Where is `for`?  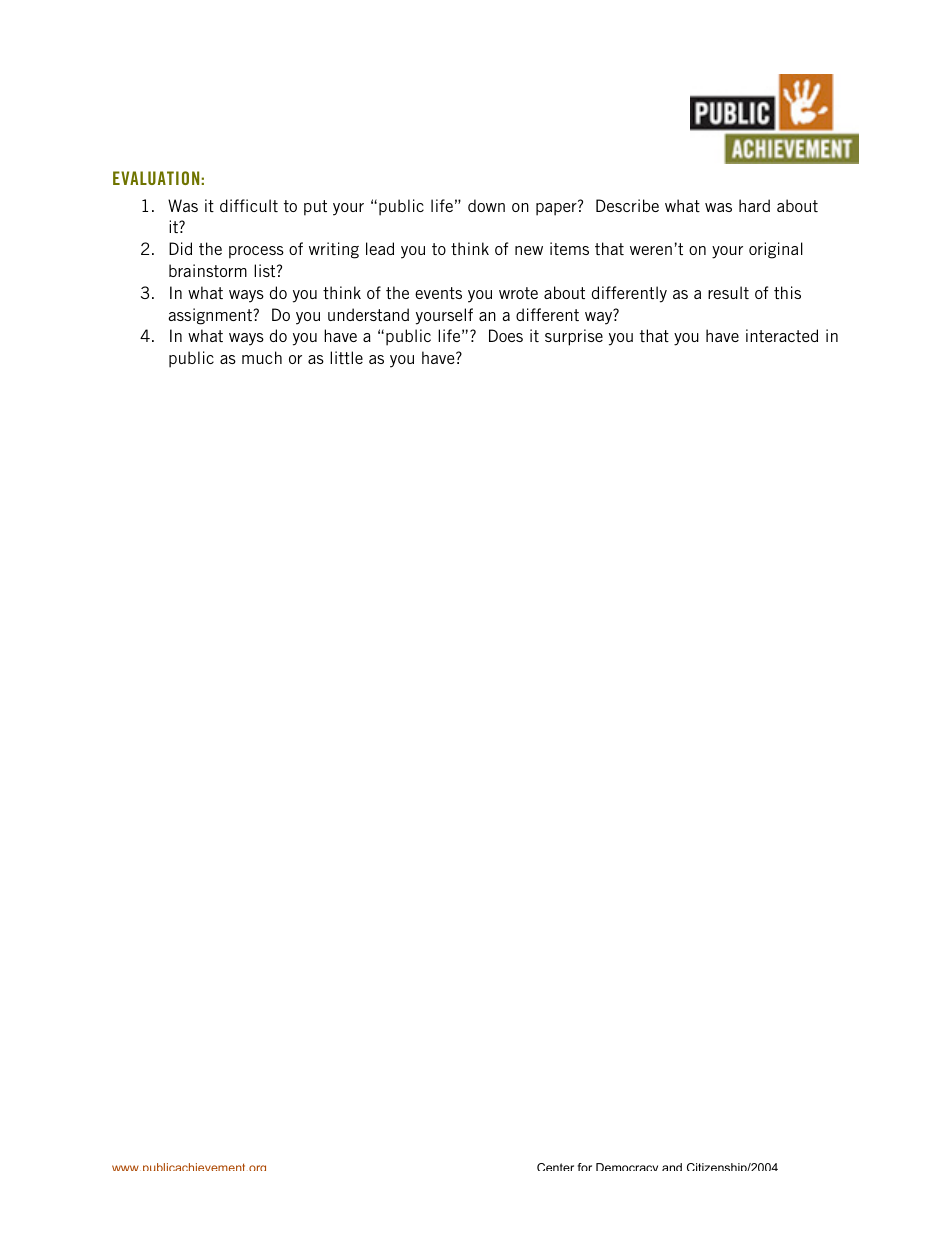
for is located at coordinates (585, 1167).
